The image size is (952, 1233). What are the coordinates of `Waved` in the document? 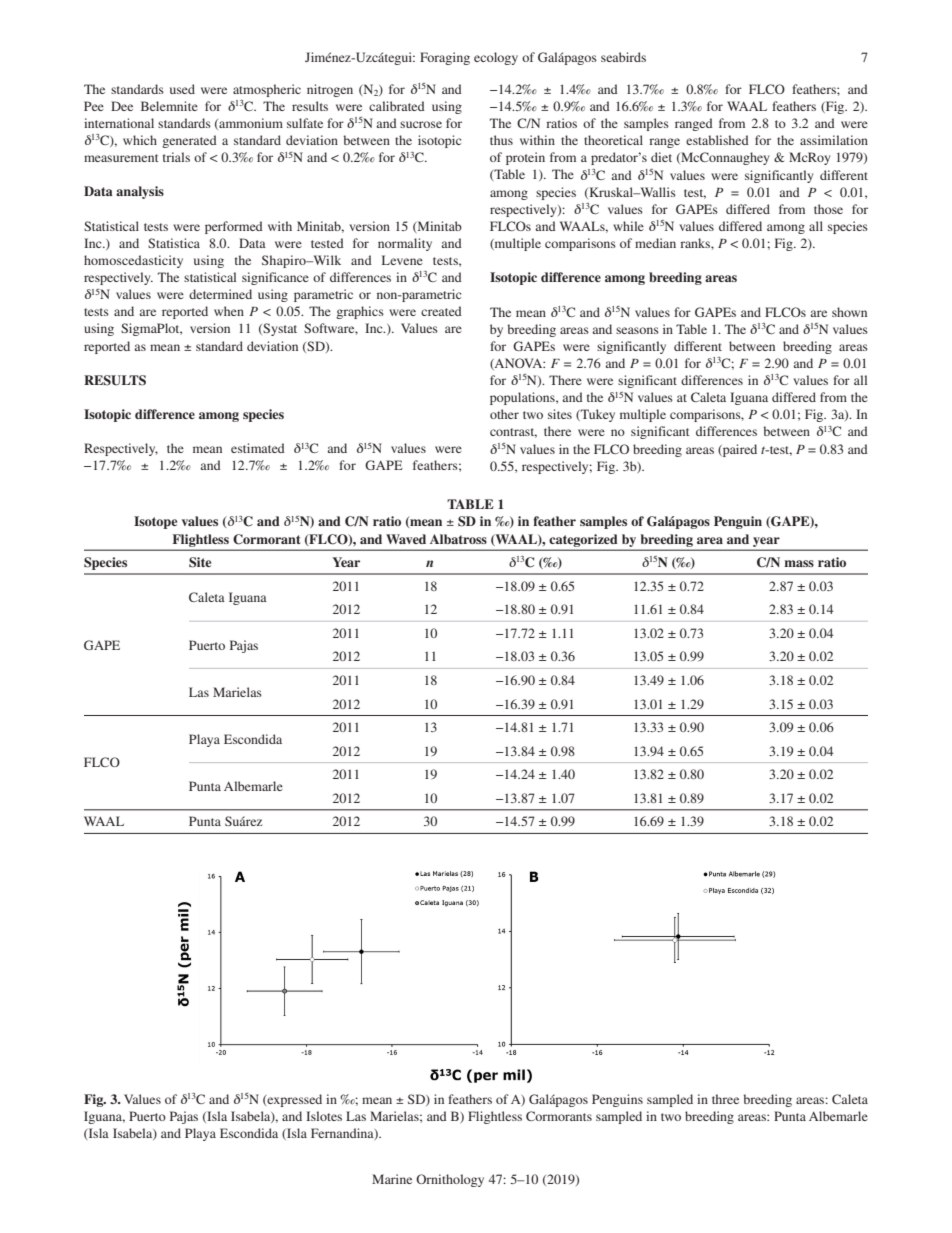 It's located at (406, 539).
